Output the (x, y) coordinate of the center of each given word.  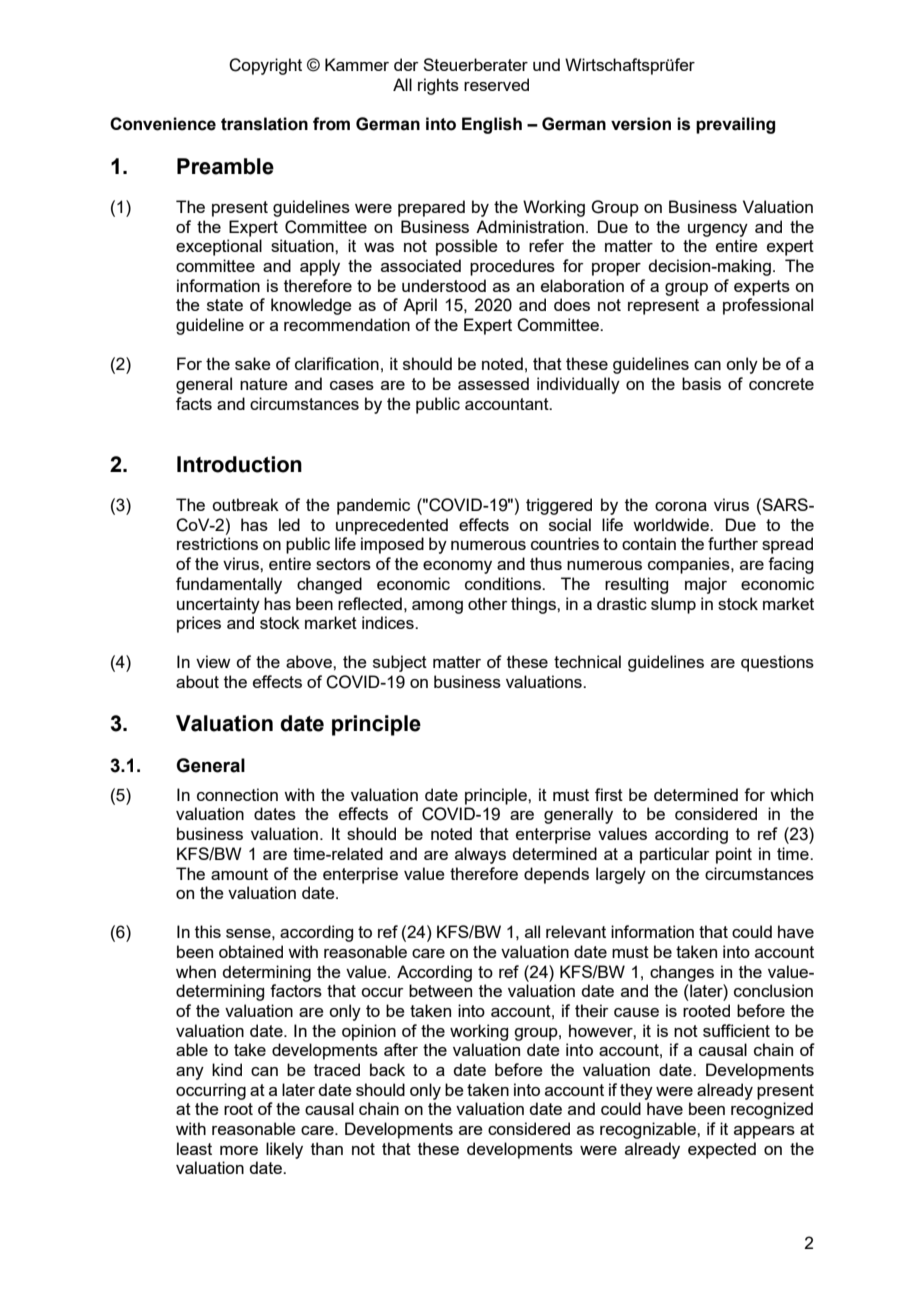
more (239, 1150)
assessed (493, 383)
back (387, 1069)
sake (253, 363)
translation (264, 124)
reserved (496, 84)
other (488, 603)
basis (701, 383)
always (480, 855)
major (706, 585)
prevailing (735, 125)
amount (239, 874)
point (734, 855)
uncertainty (218, 605)
